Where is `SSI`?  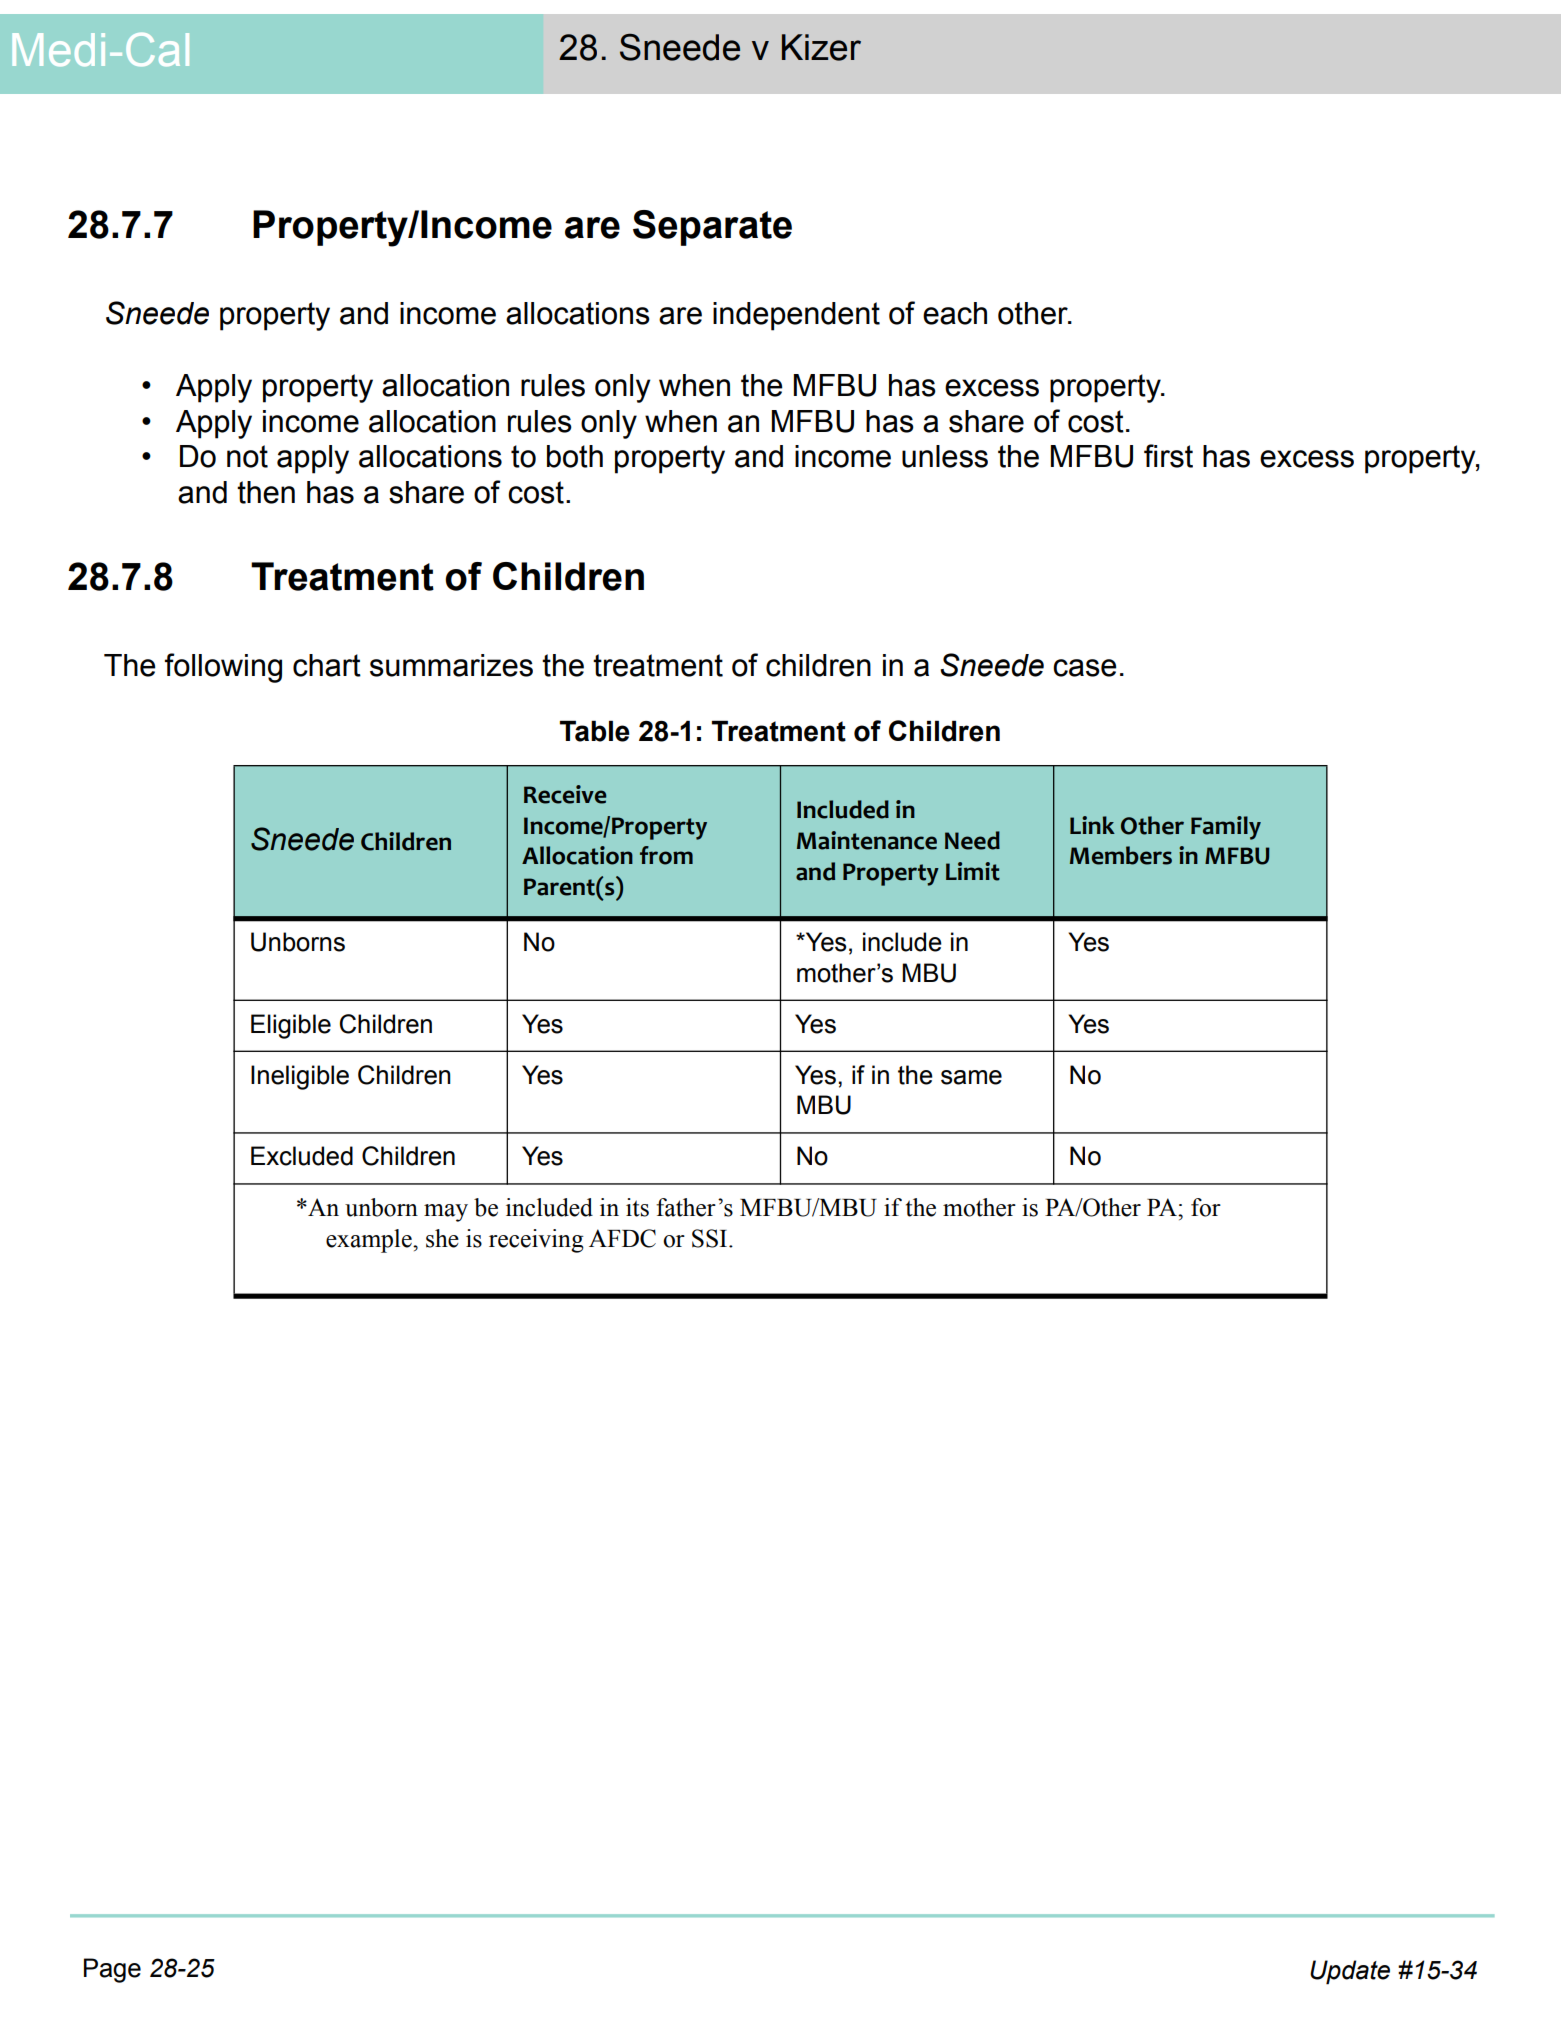
SSI is located at coordinates (711, 1238).
